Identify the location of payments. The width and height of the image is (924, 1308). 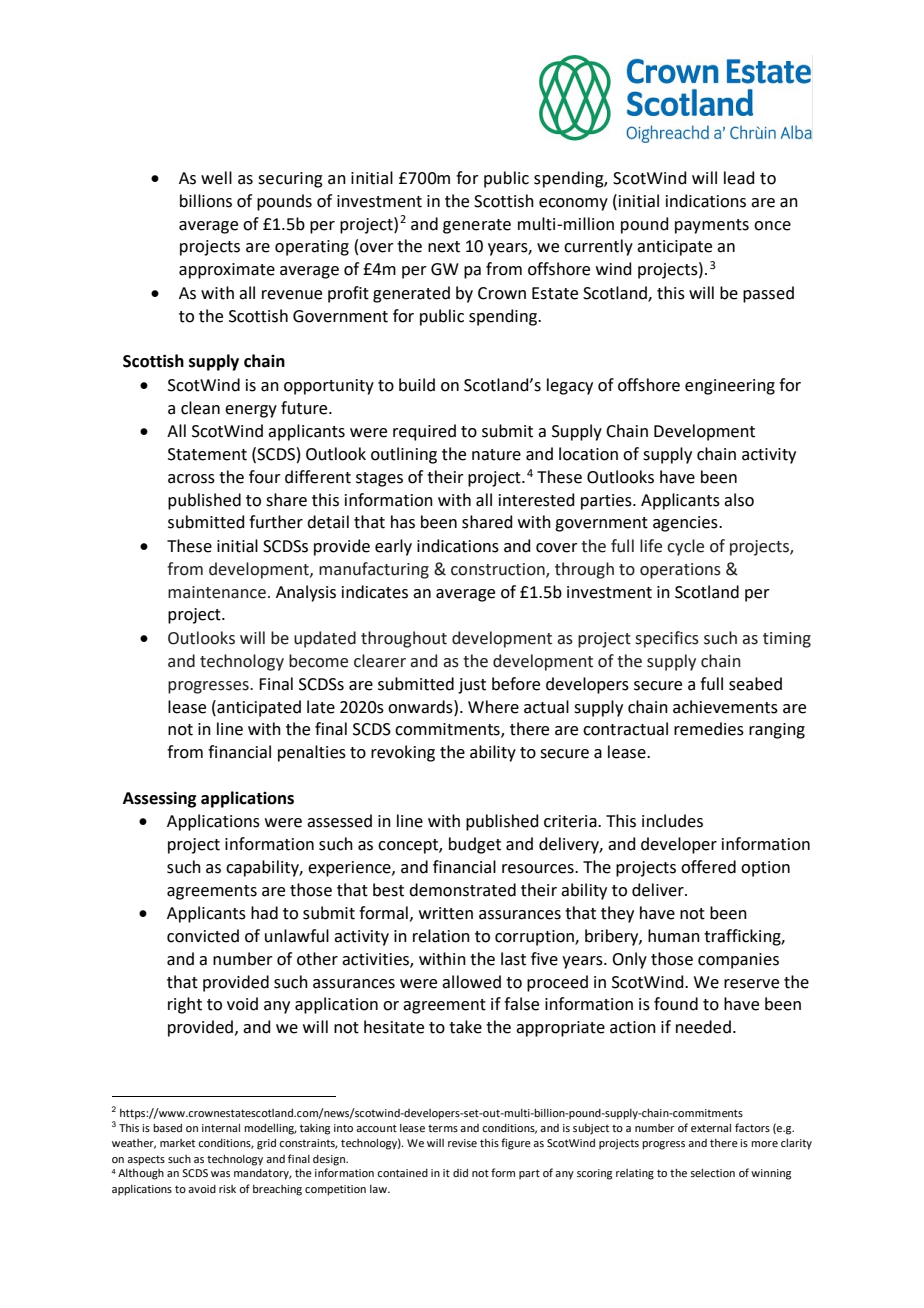
(712, 226).
